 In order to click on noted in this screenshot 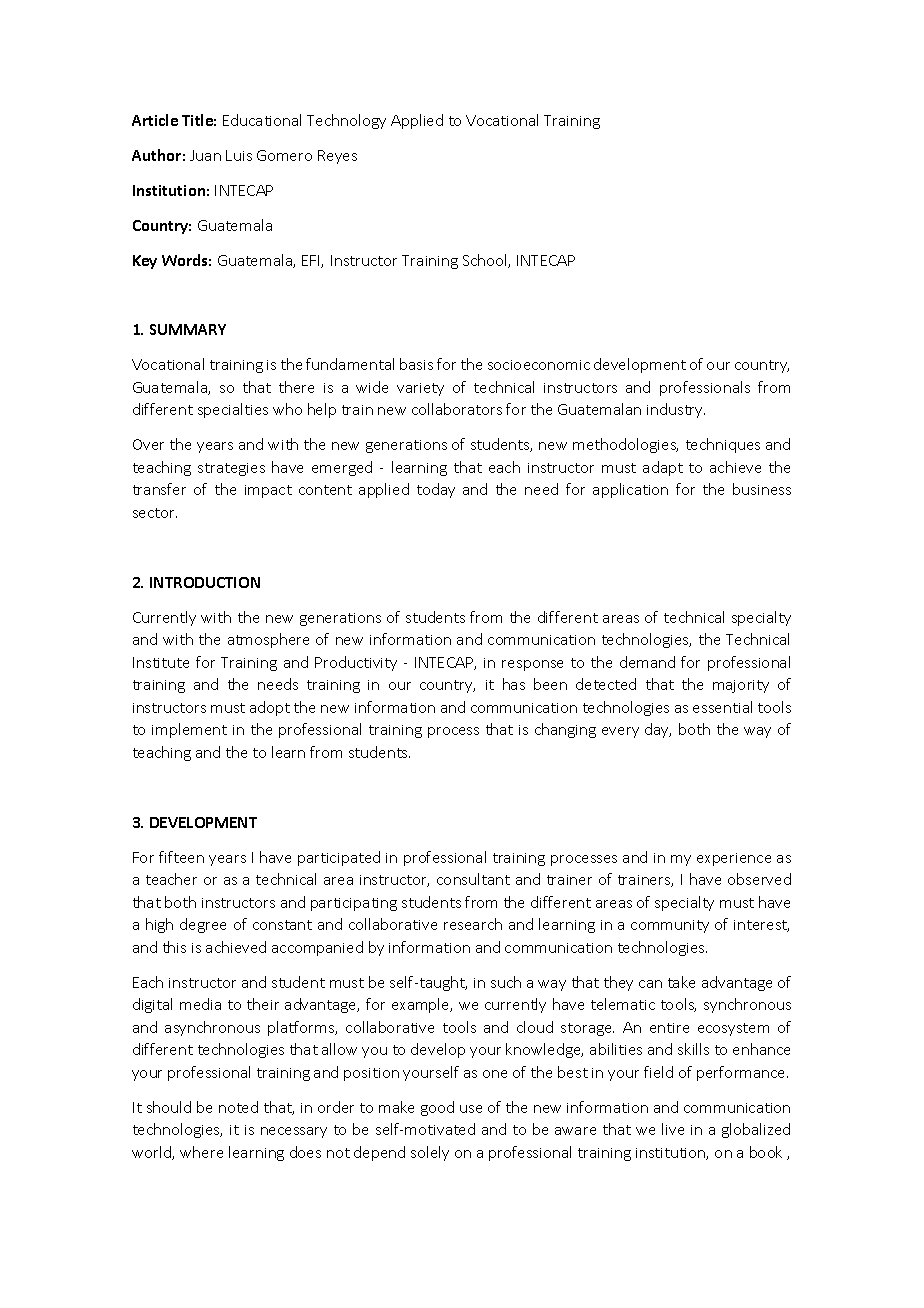, I will do `click(238, 1107)`.
